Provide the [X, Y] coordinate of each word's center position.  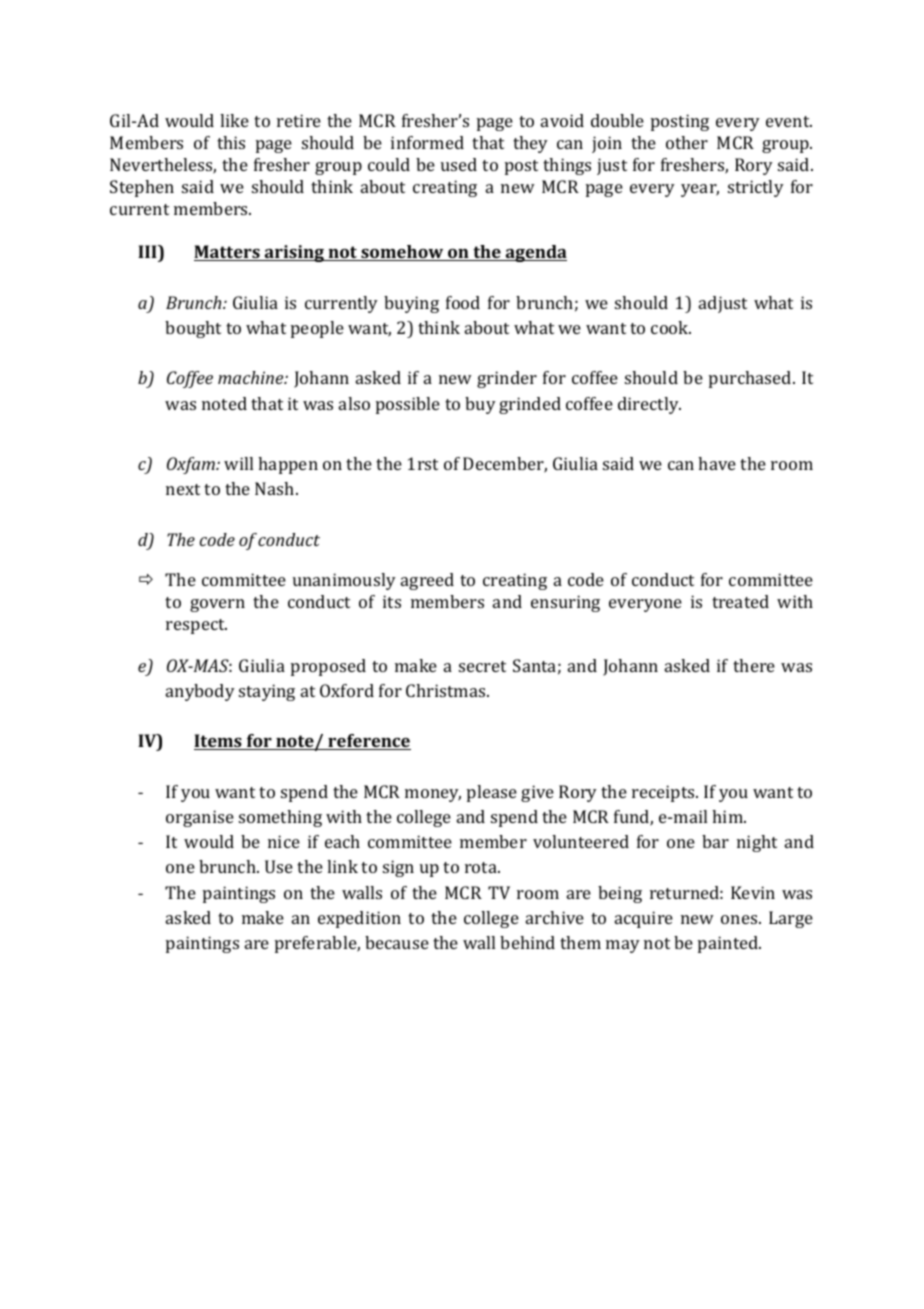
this [231, 142]
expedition [359, 919]
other [687, 142]
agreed [427, 581]
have [717, 463]
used [459, 164]
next [183, 489]
